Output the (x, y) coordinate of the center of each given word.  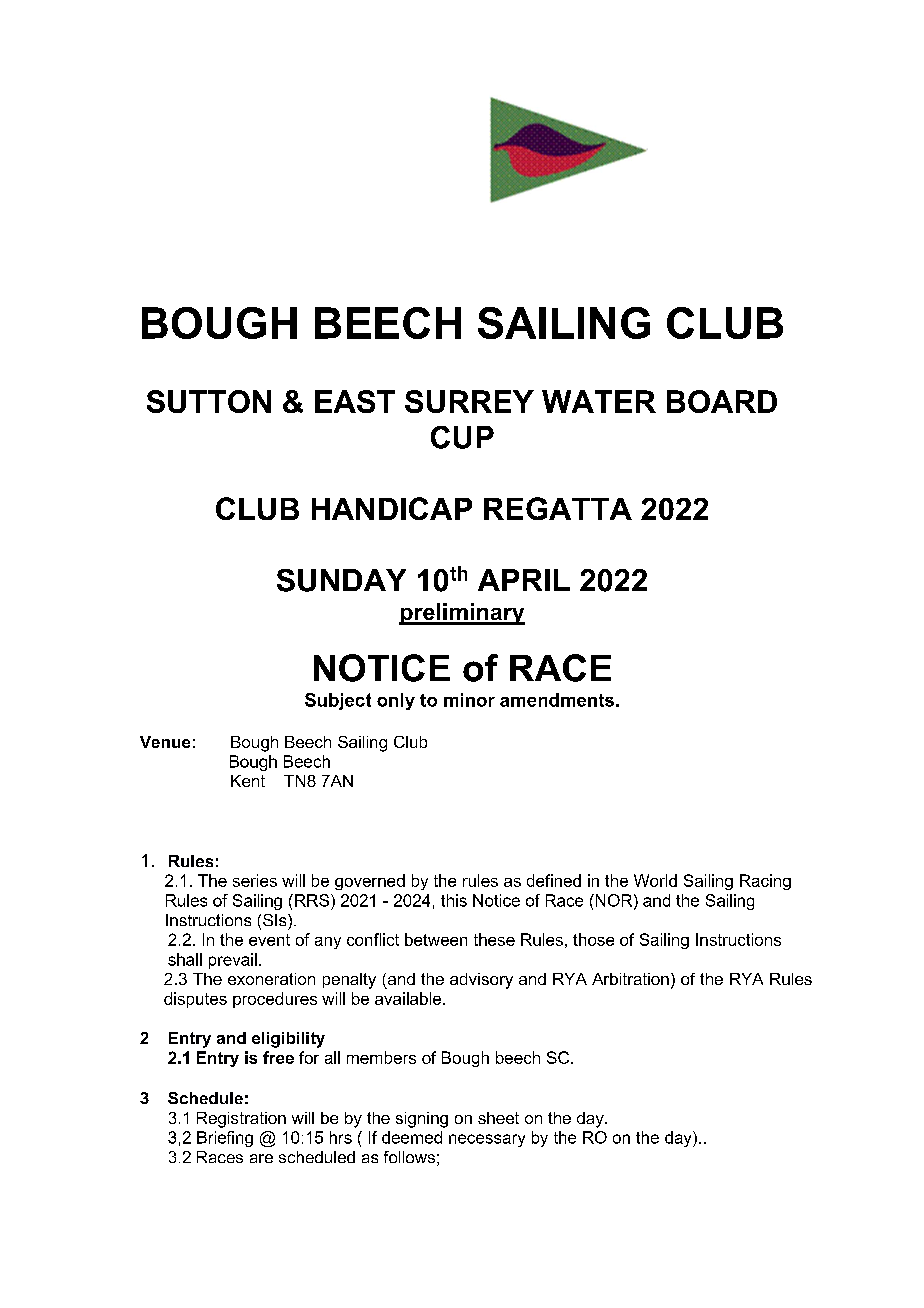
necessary (487, 1140)
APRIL (524, 580)
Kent (248, 781)
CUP (462, 437)
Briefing (225, 1139)
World (655, 880)
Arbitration (630, 979)
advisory (481, 981)
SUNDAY (341, 580)
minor (469, 700)
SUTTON (209, 401)
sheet (498, 1118)
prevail (233, 961)
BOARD (722, 401)
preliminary (462, 614)
